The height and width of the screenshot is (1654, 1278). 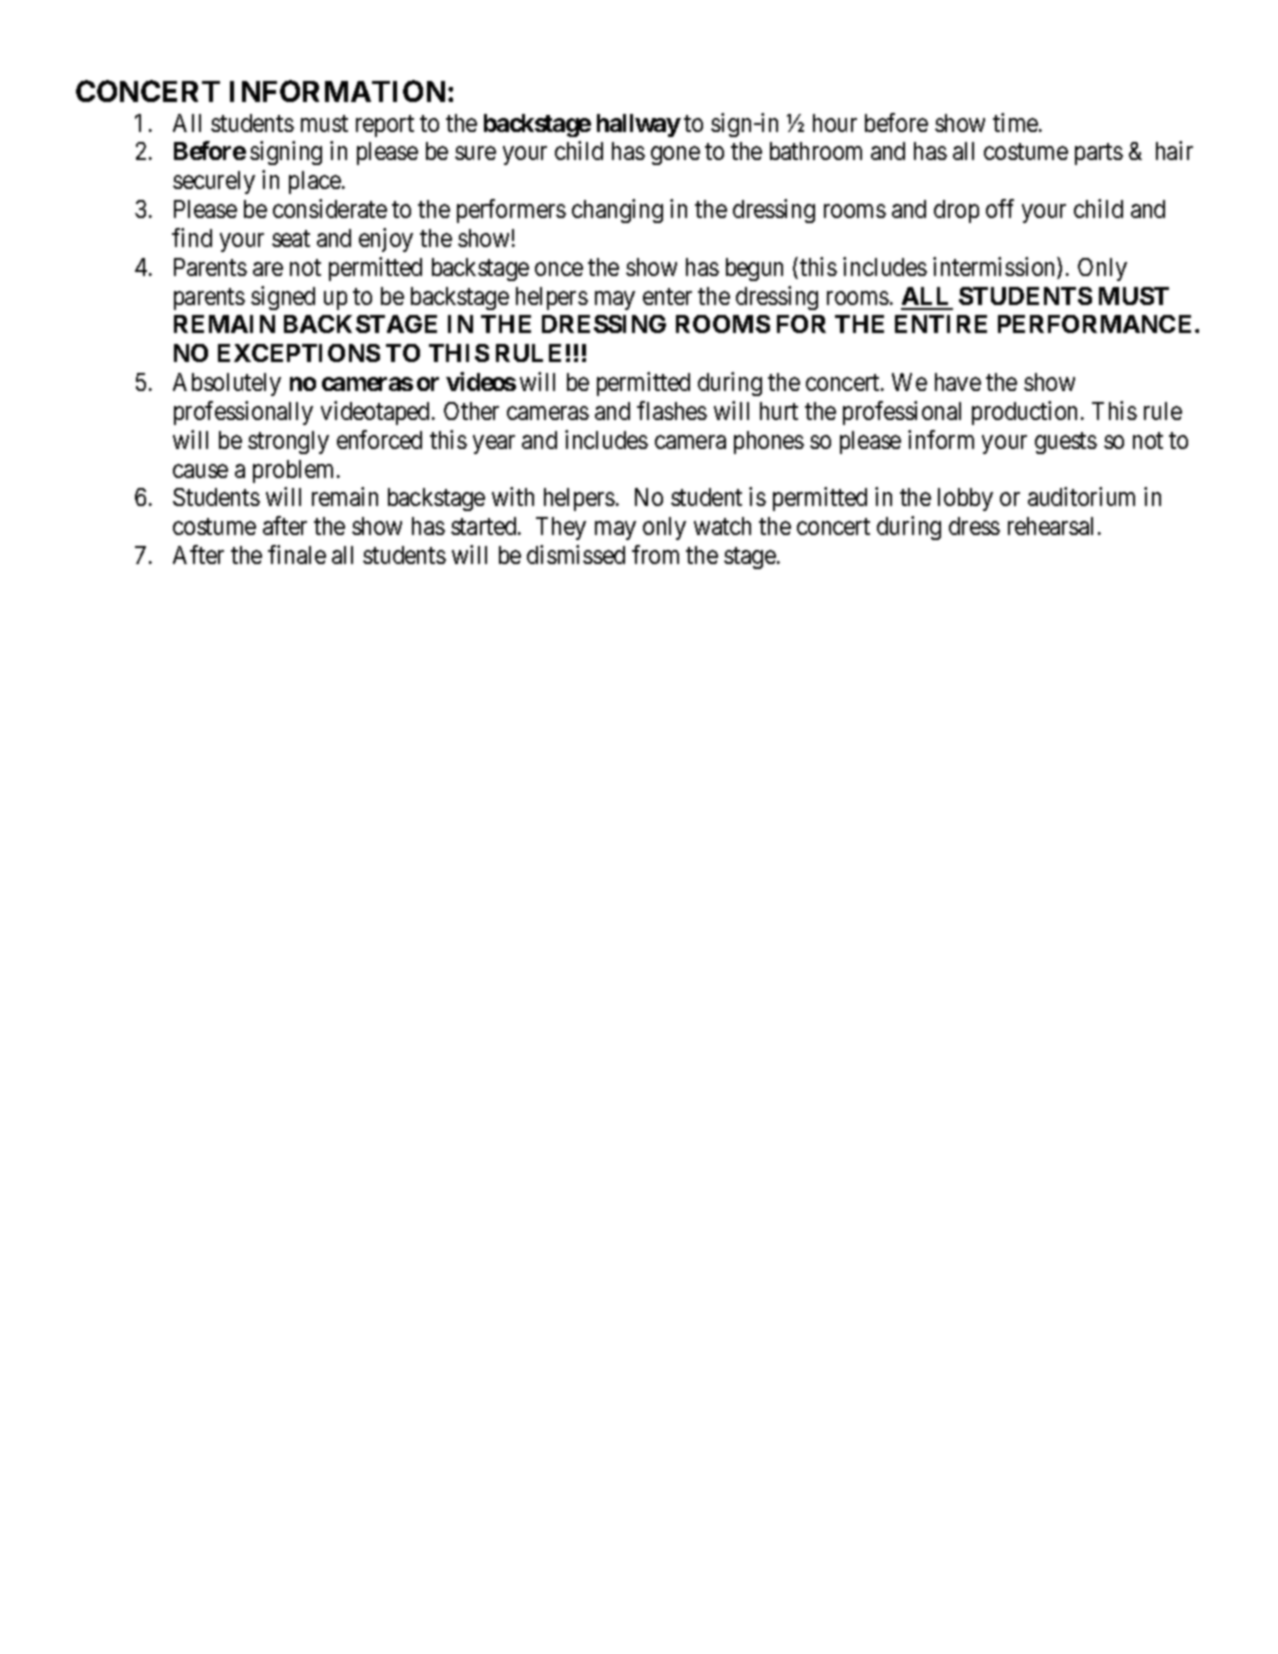 What do you see at coordinates (385, 126) in the screenshot?
I see `report` at bounding box center [385, 126].
